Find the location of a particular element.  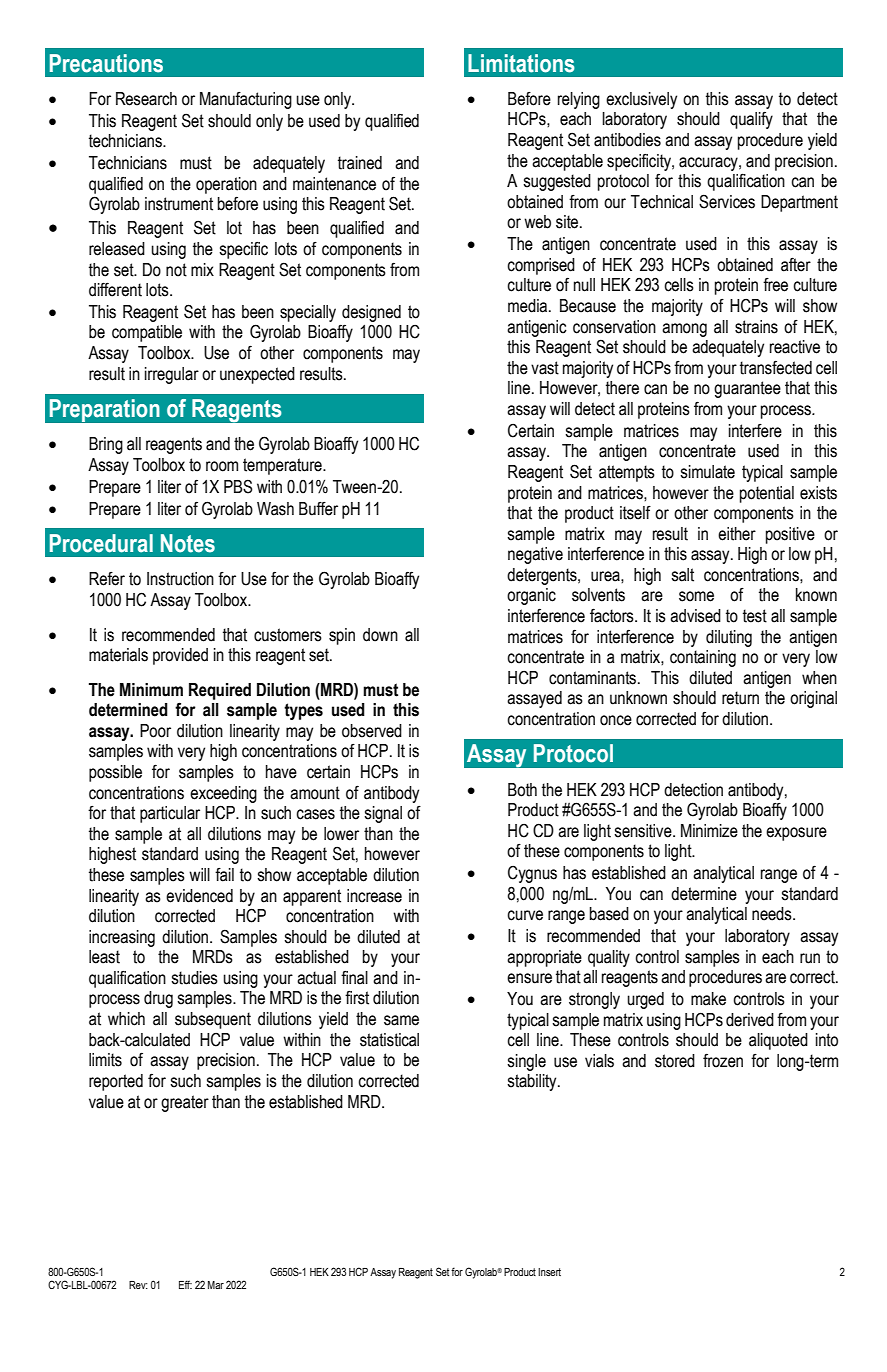

studies is located at coordinates (194, 978).
